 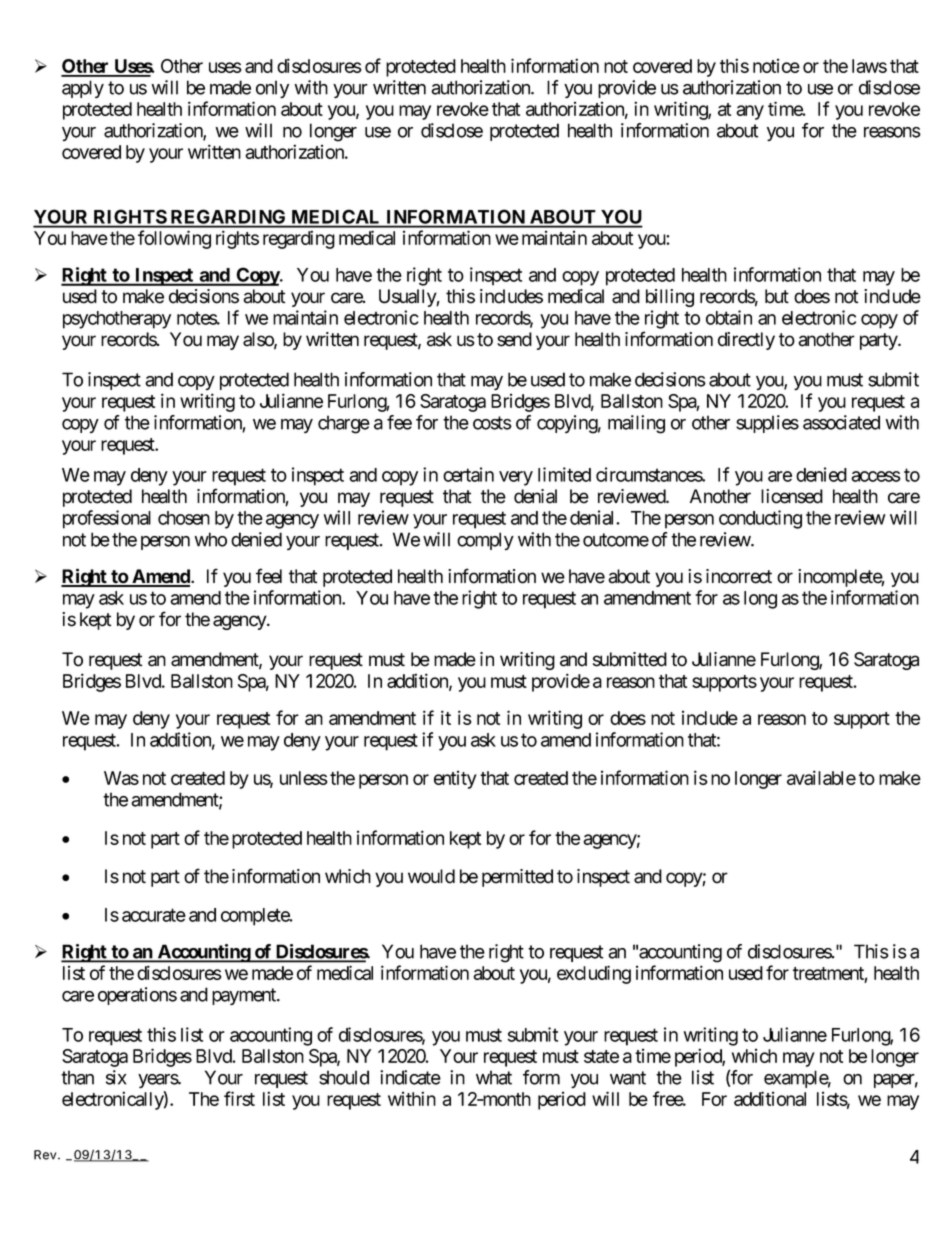 I want to click on what, so click(x=494, y=1077).
